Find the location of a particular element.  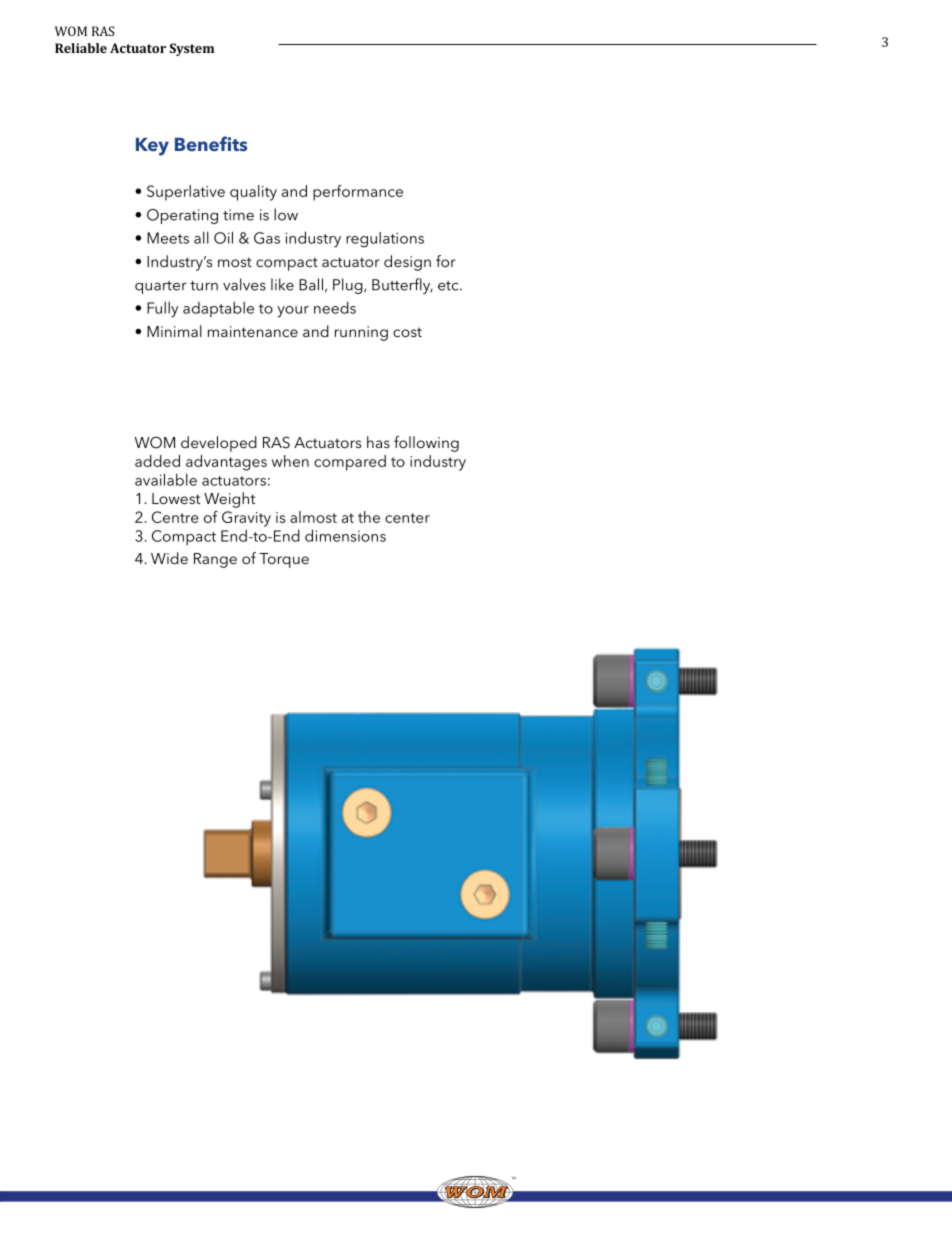

the is located at coordinates (369, 517).
